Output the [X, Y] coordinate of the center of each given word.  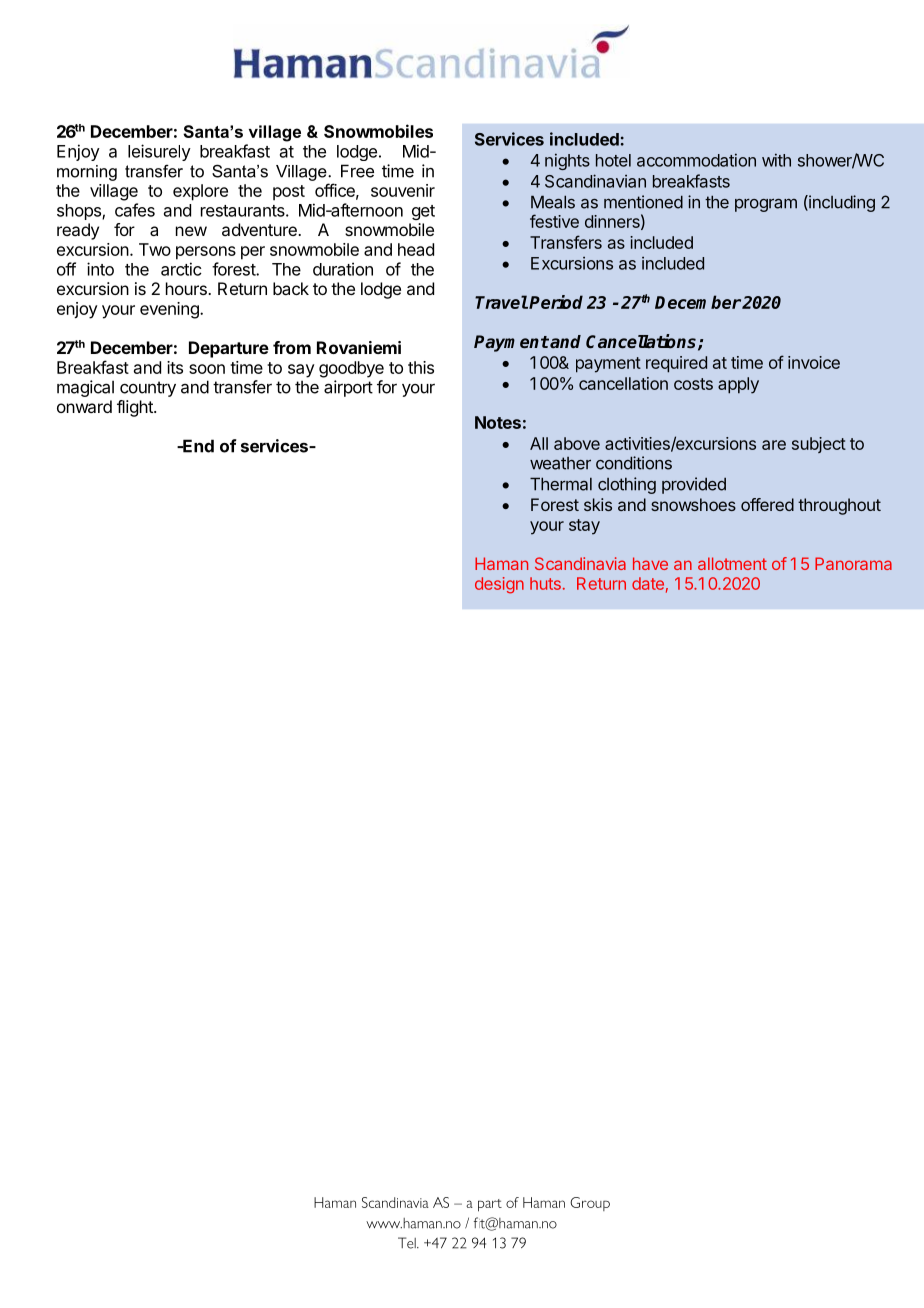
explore [200, 192]
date [648, 583]
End [197, 446]
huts [545, 583]
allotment [732, 563]
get [423, 212]
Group [590, 1204]
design [499, 585]
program [766, 205]
